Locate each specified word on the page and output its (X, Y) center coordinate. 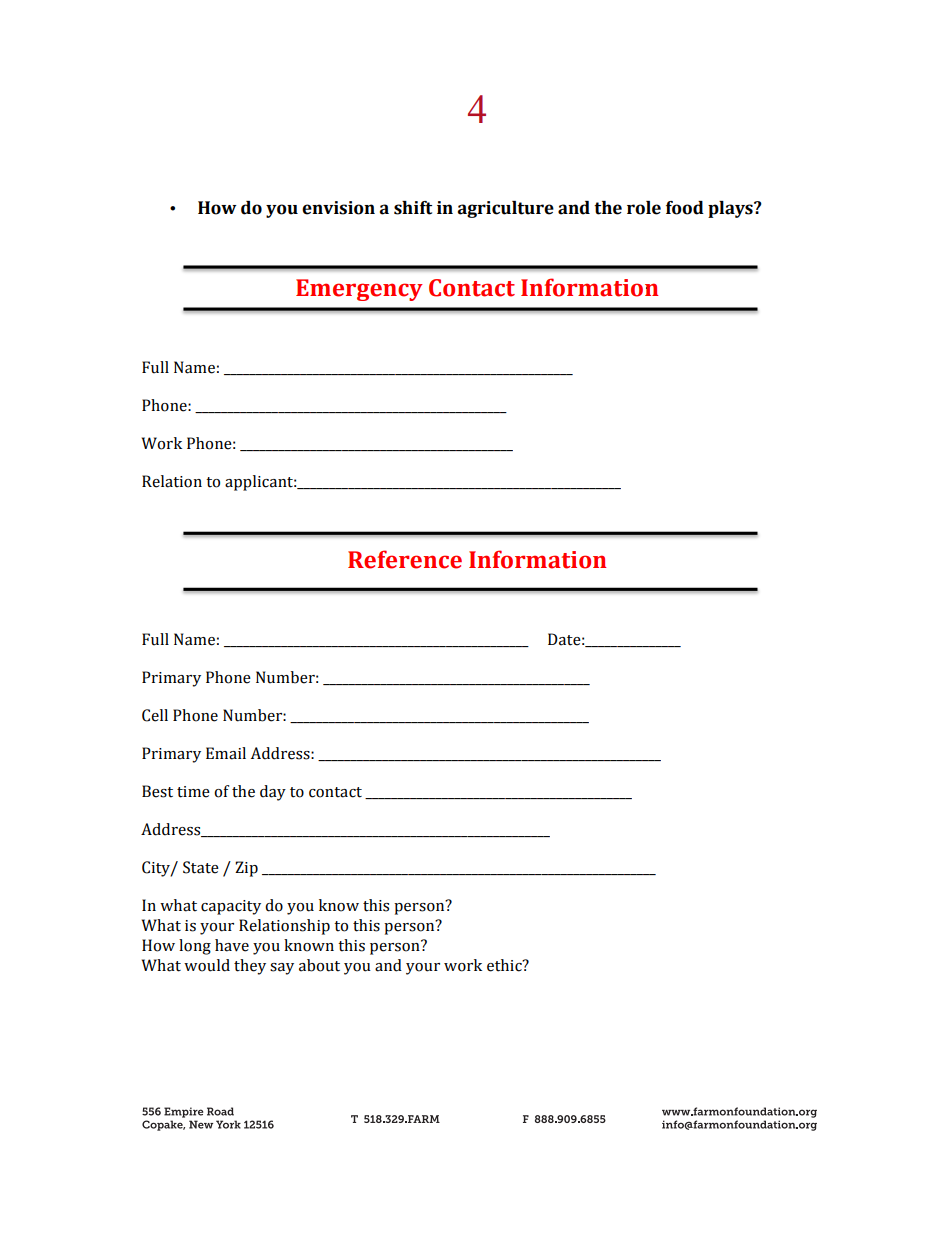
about (319, 965)
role (644, 208)
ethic (505, 965)
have (232, 945)
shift (413, 208)
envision (338, 208)
